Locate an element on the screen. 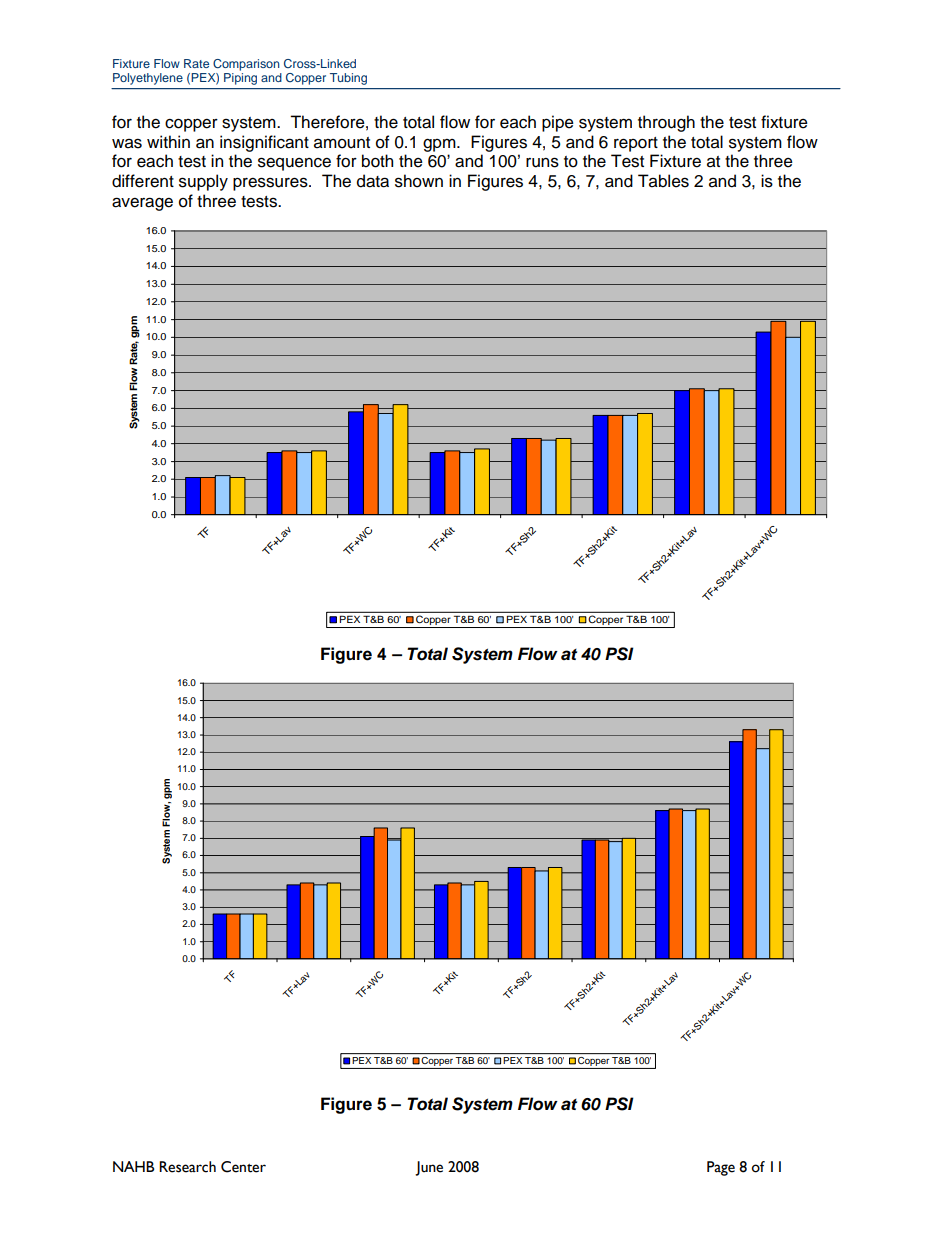  supply is located at coordinates (203, 182).
